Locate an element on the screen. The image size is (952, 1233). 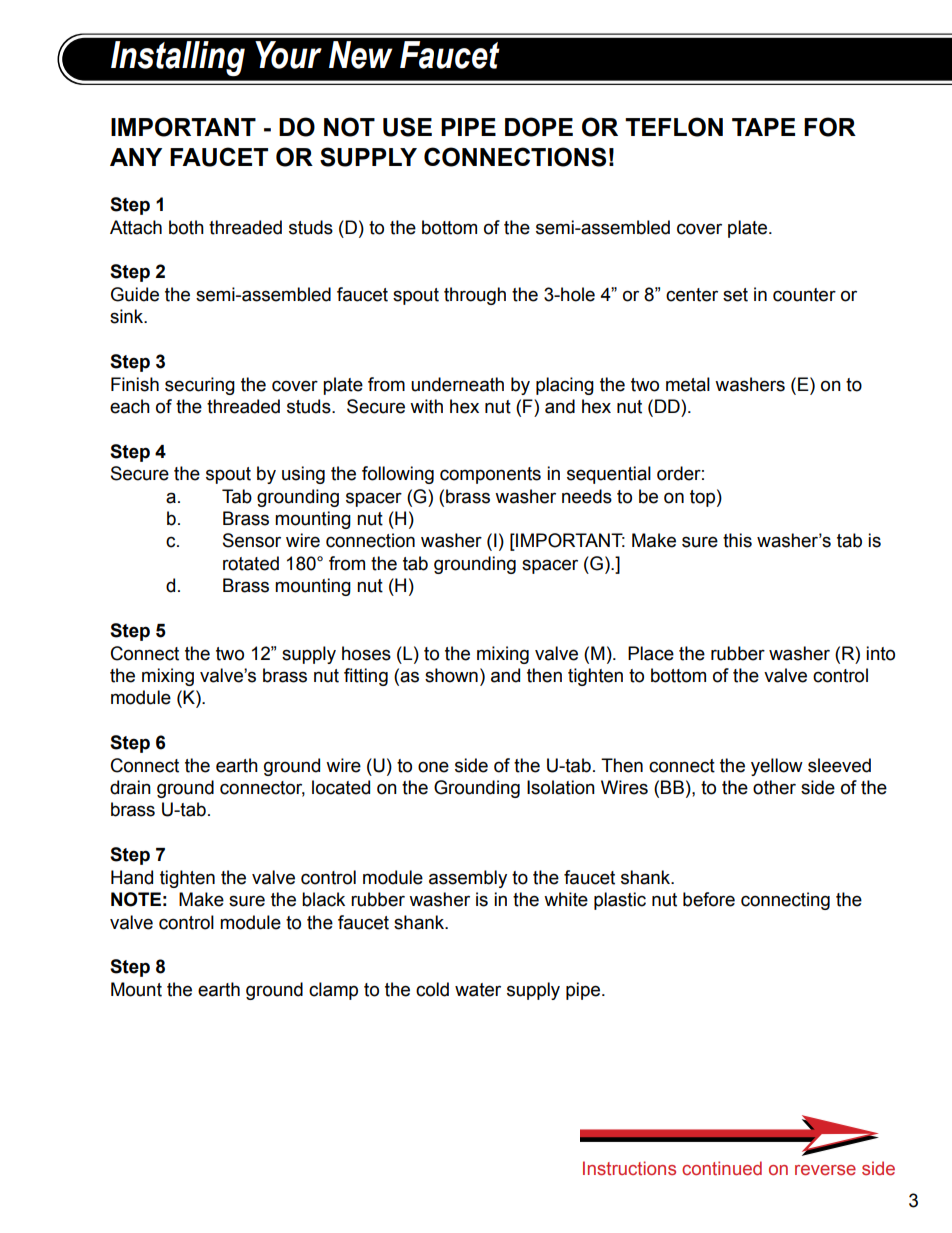
shown is located at coordinates (451, 675).
